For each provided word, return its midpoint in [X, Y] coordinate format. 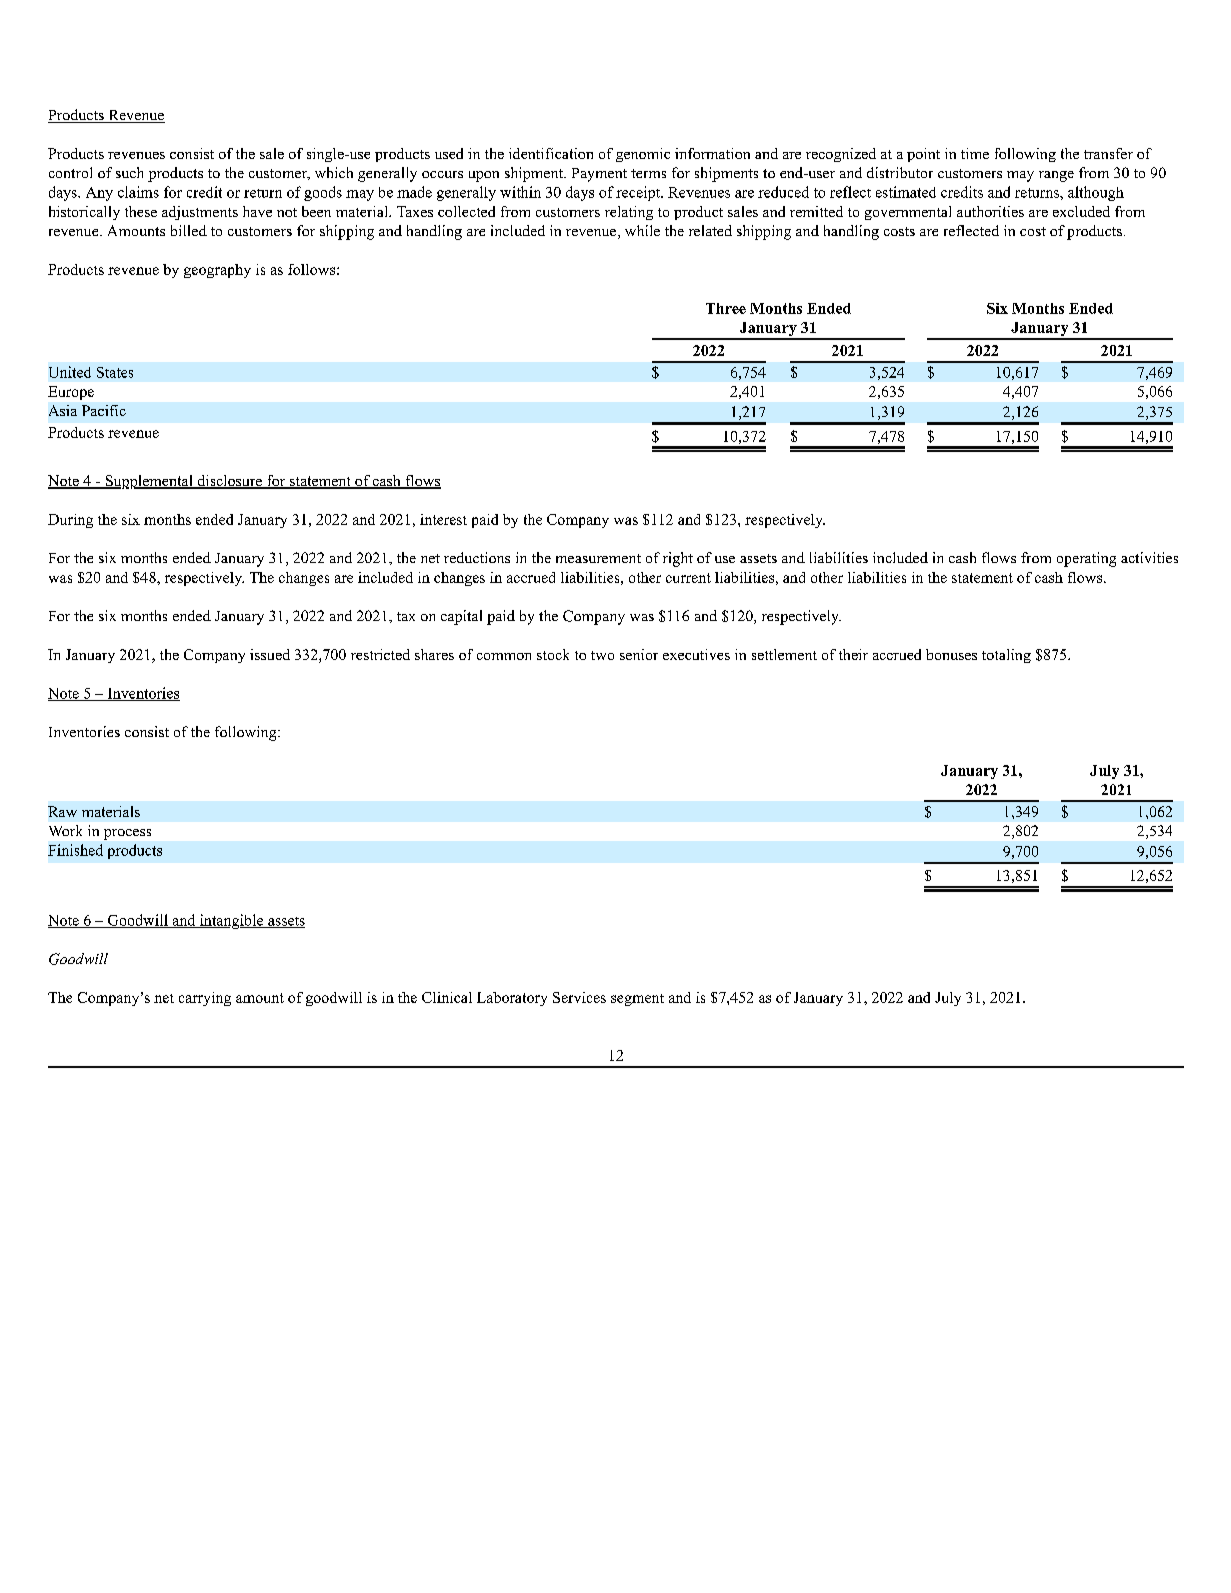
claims [138, 192]
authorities [990, 211]
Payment [599, 175]
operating [1086, 559]
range [1056, 176]
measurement [598, 558]
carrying [205, 999]
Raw [62, 811]
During [70, 521]
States [115, 372]
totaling [1006, 656]
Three [726, 308]
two [602, 655]
